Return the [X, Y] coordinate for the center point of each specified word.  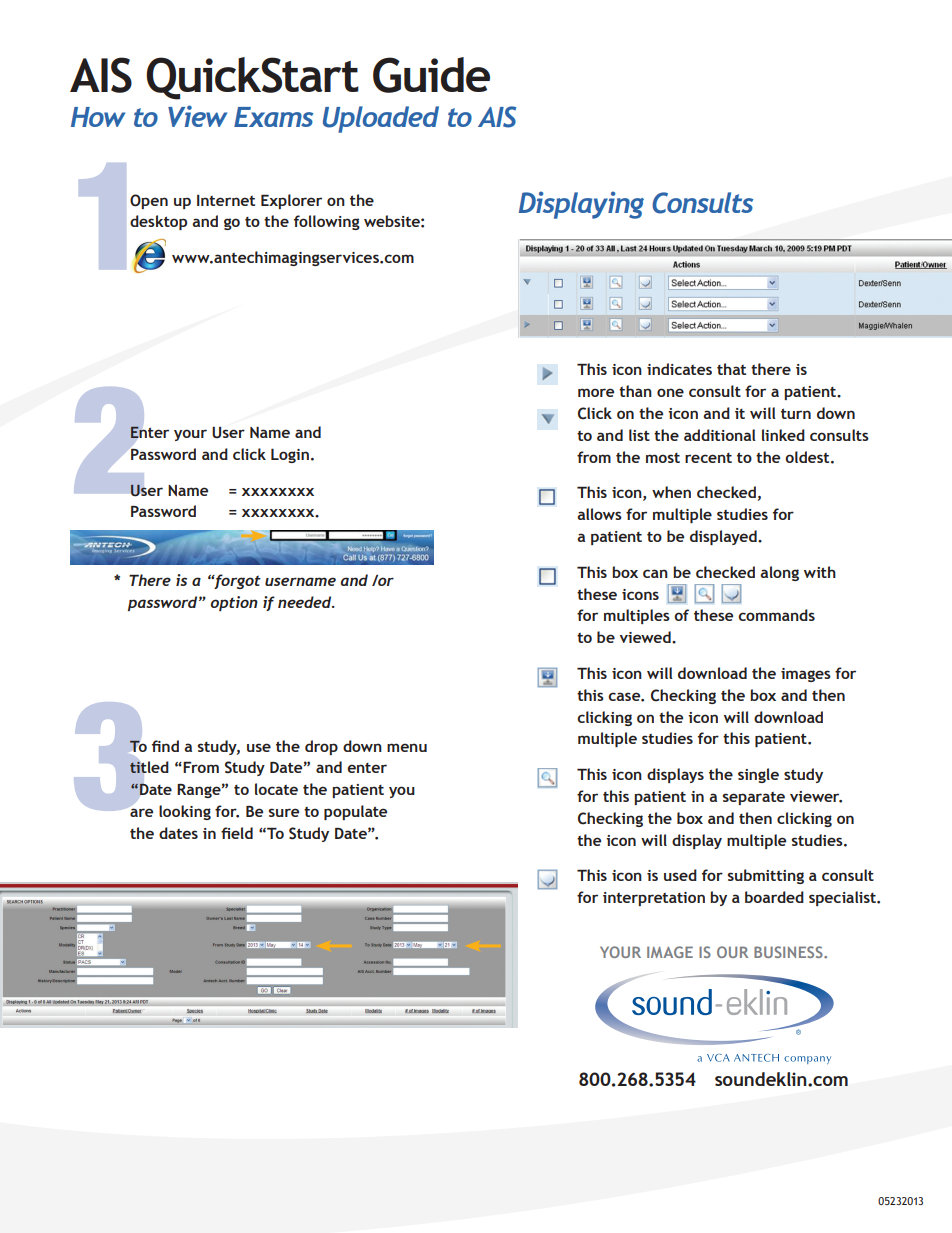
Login [290, 455]
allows [599, 514]
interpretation [654, 899]
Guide [431, 75]
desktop [158, 222]
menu [407, 747]
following [327, 222]
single [758, 775]
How [98, 117]
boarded [774, 897]
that [731, 369]
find [165, 746]
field [237, 833]
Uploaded [381, 119]
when [671, 492]
